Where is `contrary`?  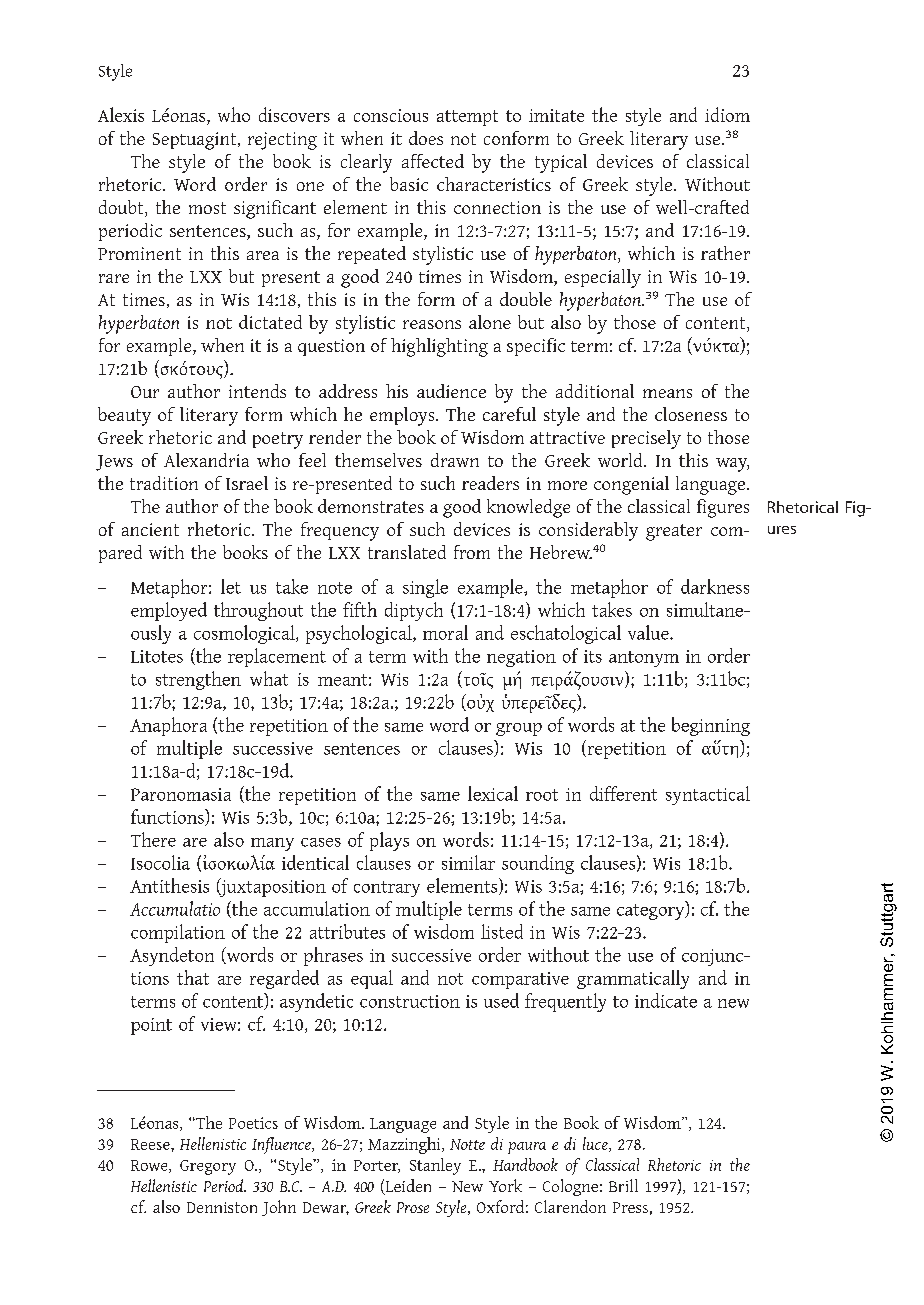 contrary is located at coordinates (387, 889).
